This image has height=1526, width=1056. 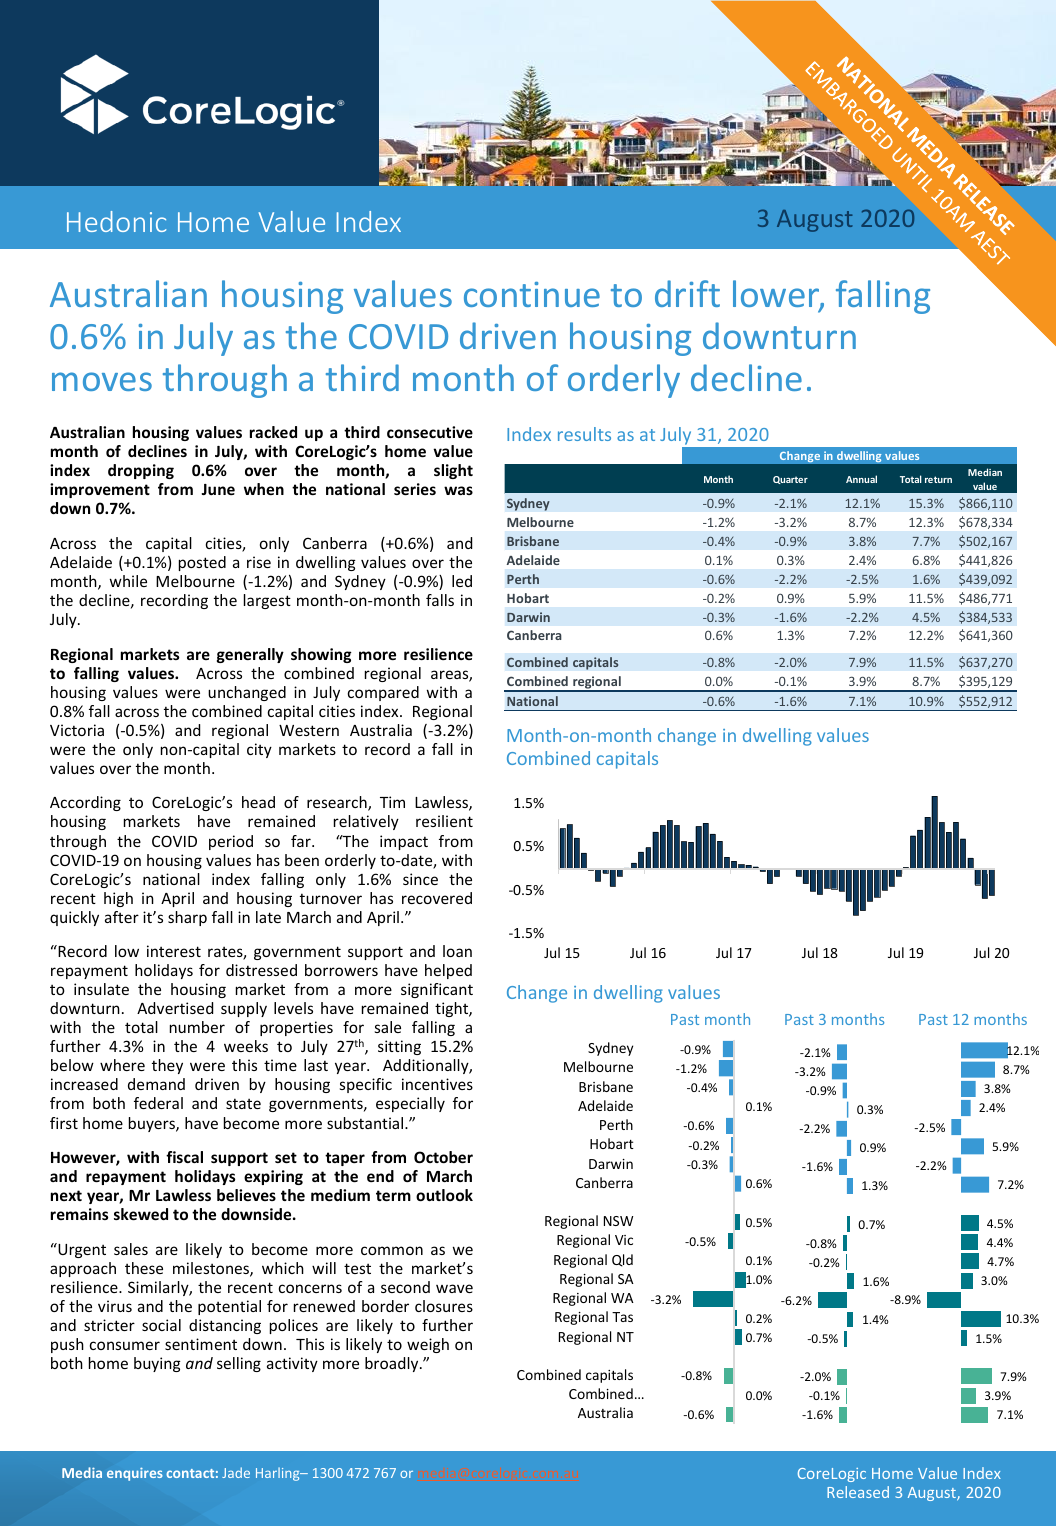 I want to click on drift, so click(x=687, y=293).
